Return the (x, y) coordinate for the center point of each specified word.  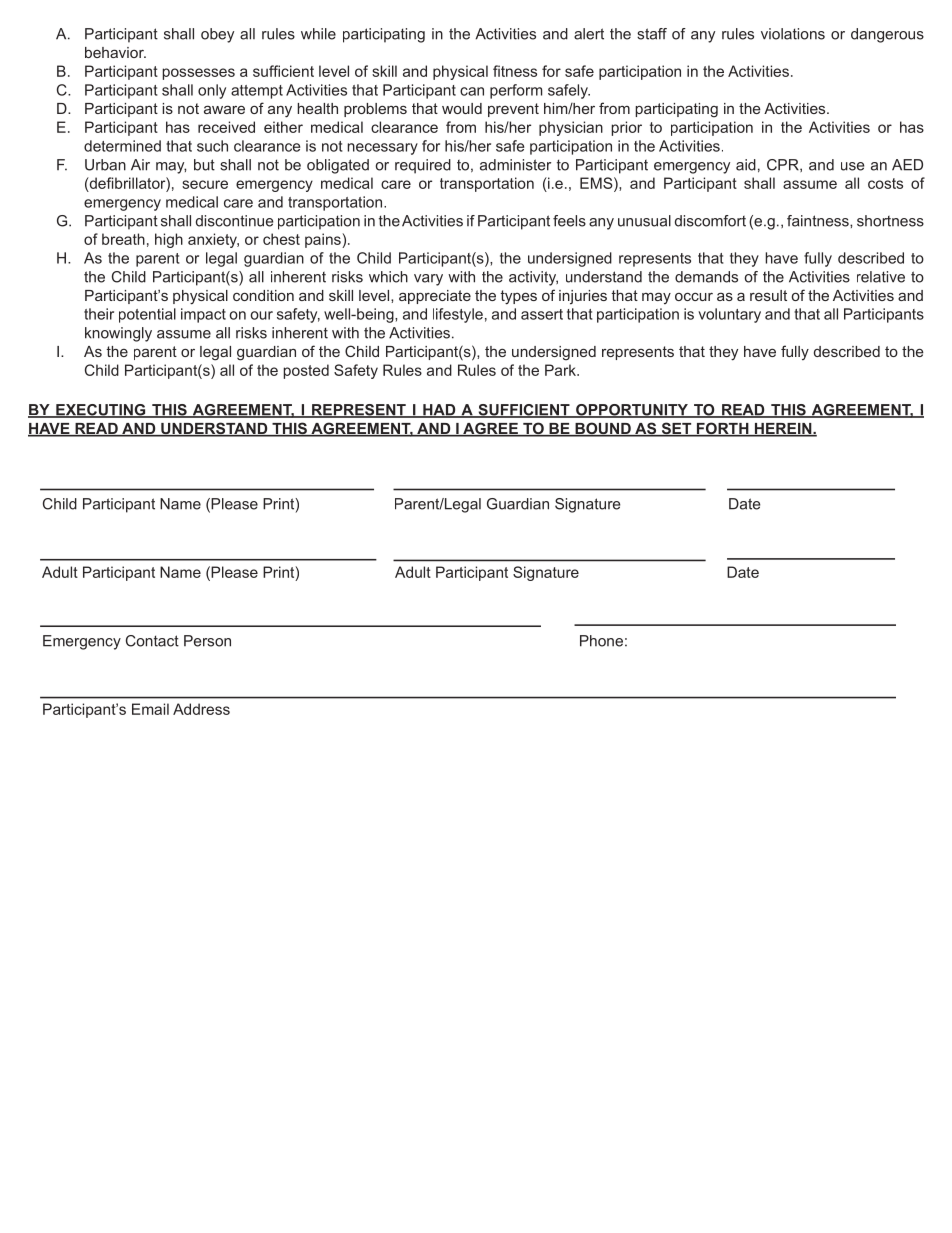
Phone (601, 641)
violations (793, 34)
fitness (515, 71)
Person (207, 641)
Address (201, 709)
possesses (198, 74)
